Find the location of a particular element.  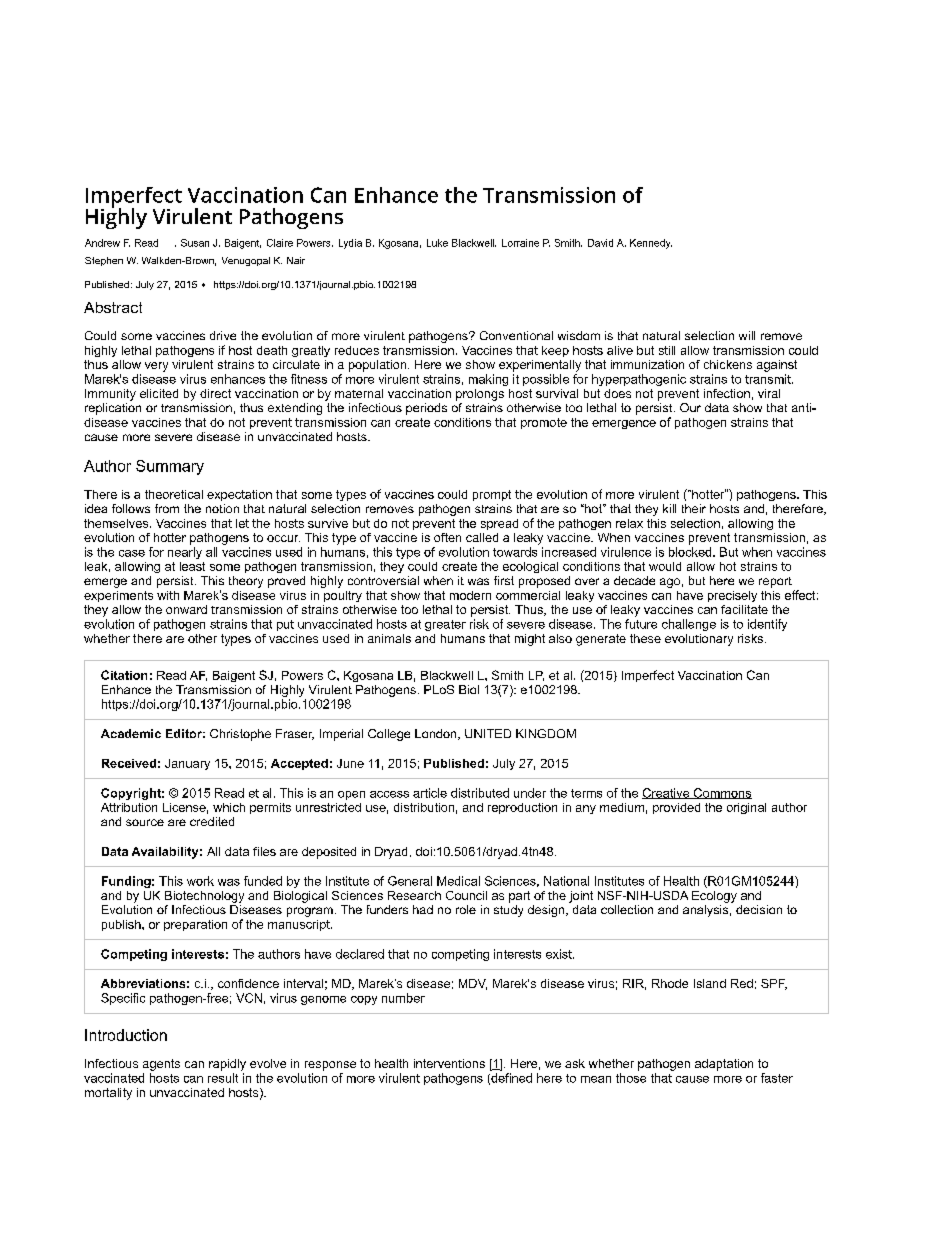

agents is located at coordinates (161, 1065).
